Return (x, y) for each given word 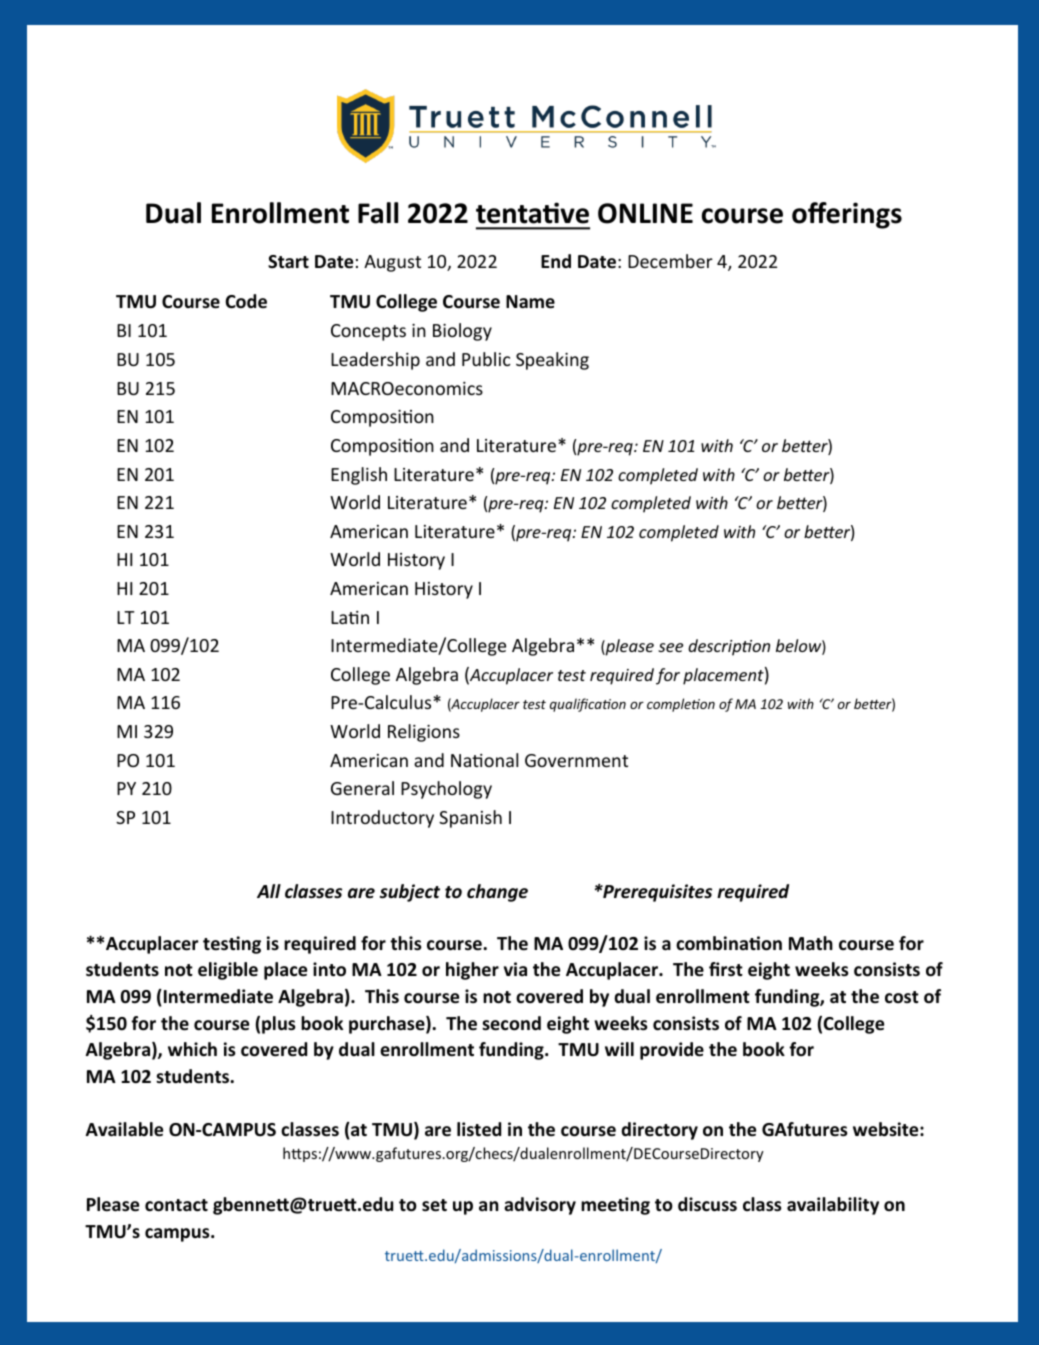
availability (833, 1206)
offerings (847, 215)
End (556, 261)
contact (176, 1205)
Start (288, 261)
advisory (540, 1206)
